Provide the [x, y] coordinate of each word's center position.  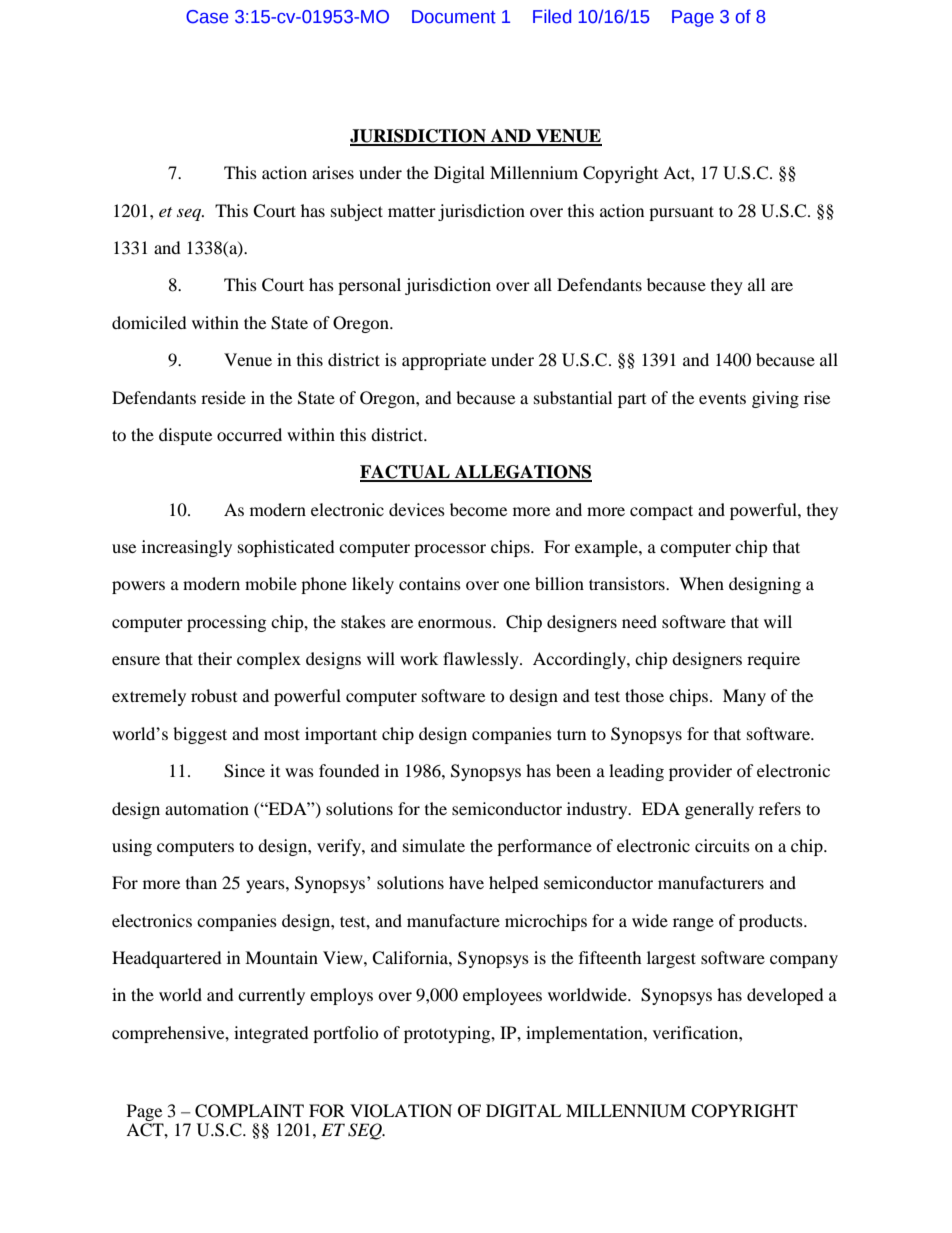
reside [223, 397]
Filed [552, 16]
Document [454, 17]
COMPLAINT [249, 1111]
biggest [200, 735]
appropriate [444, 361]
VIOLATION [401, 1111]
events [722, 399]
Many [744, 697]
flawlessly [482, 660]
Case [207, 17]
